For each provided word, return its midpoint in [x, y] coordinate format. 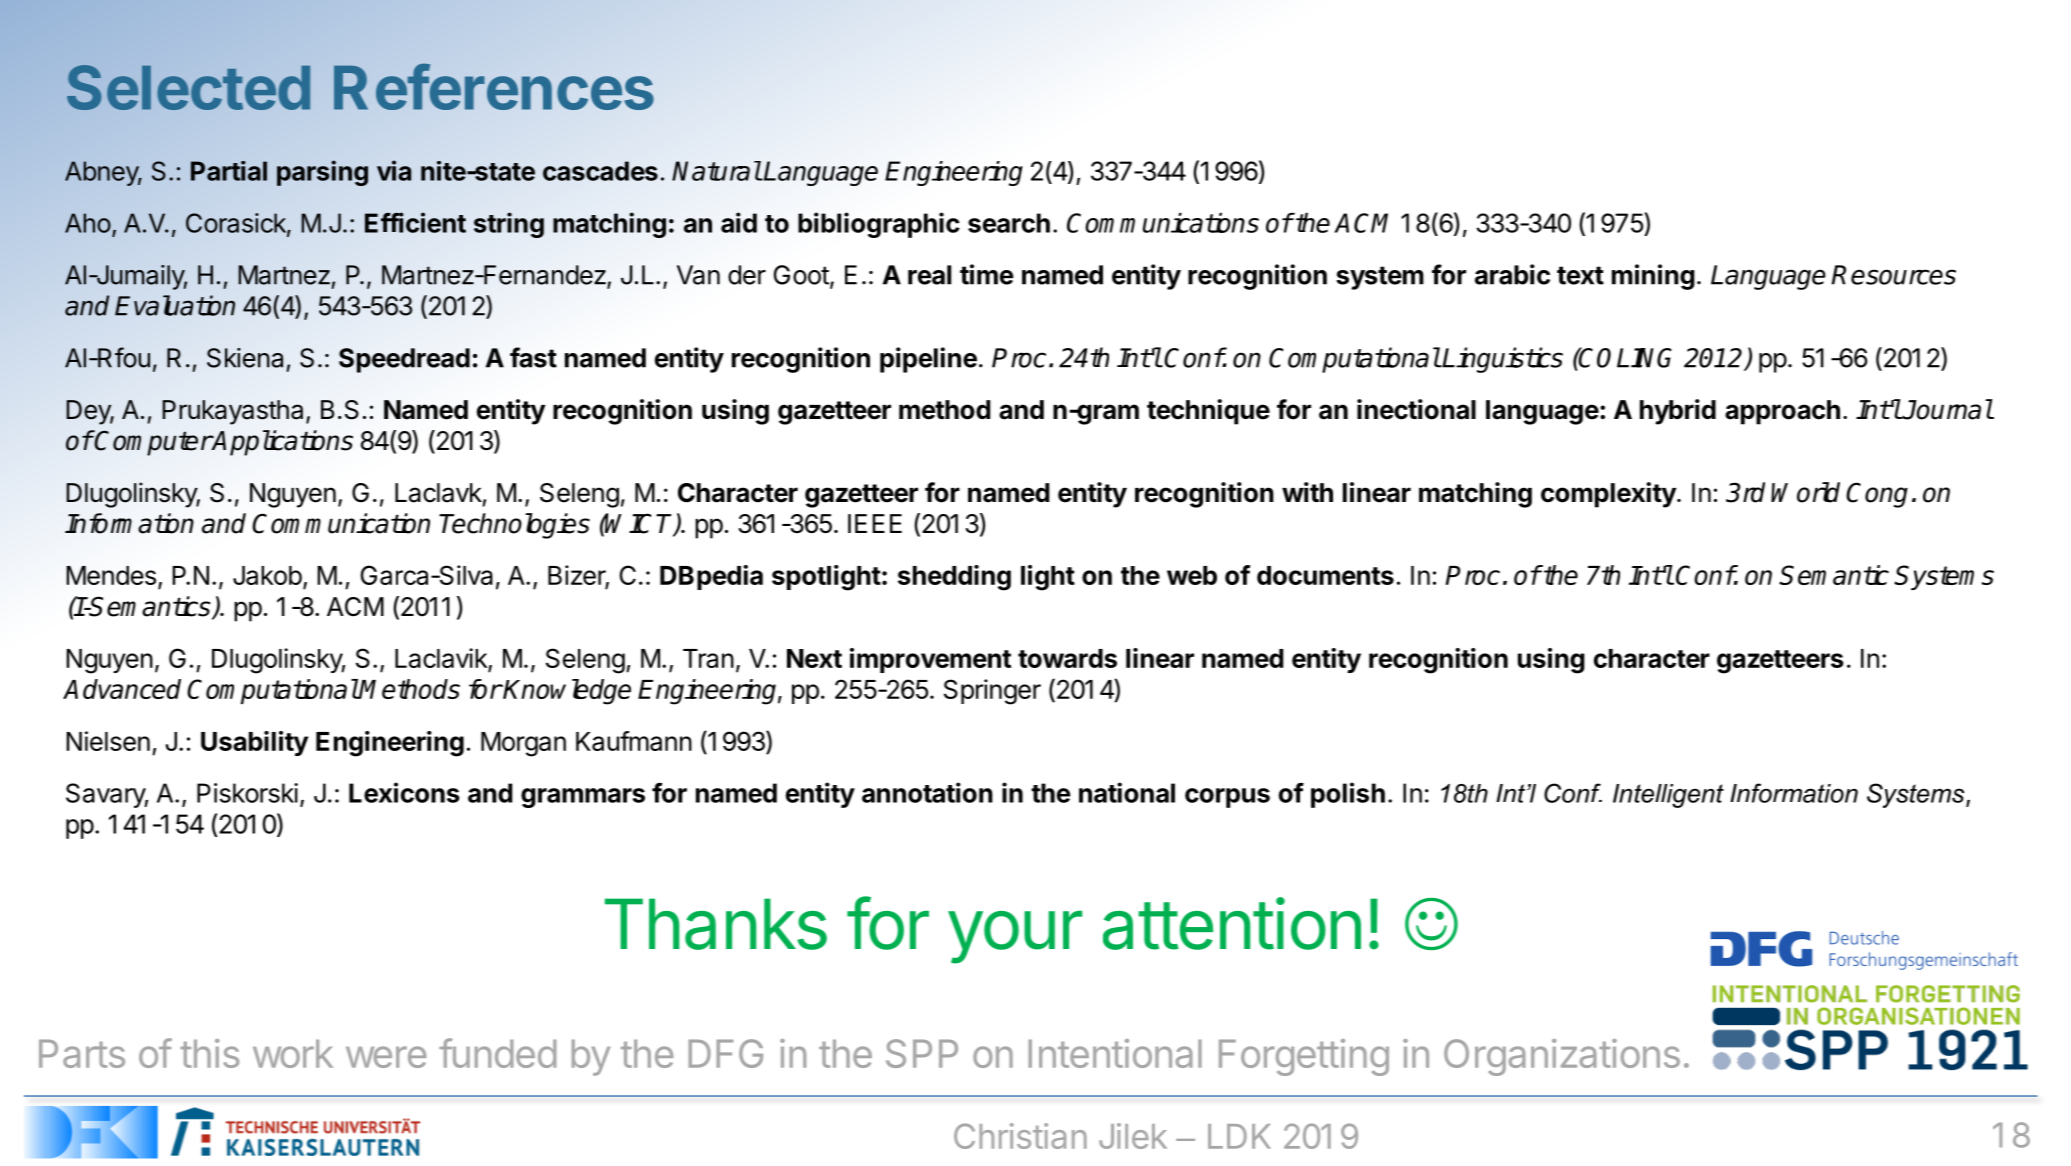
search [1009, 223]
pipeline [928, 360]
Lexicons [404, 792]
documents [1325, 575]
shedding [954, 578]
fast [533, 357]
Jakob [267, 575]
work [293, 1053]
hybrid [1678, 412]
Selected [188, 87]
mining [1653, 277]
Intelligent [1668, 796]
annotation [927, 792]
